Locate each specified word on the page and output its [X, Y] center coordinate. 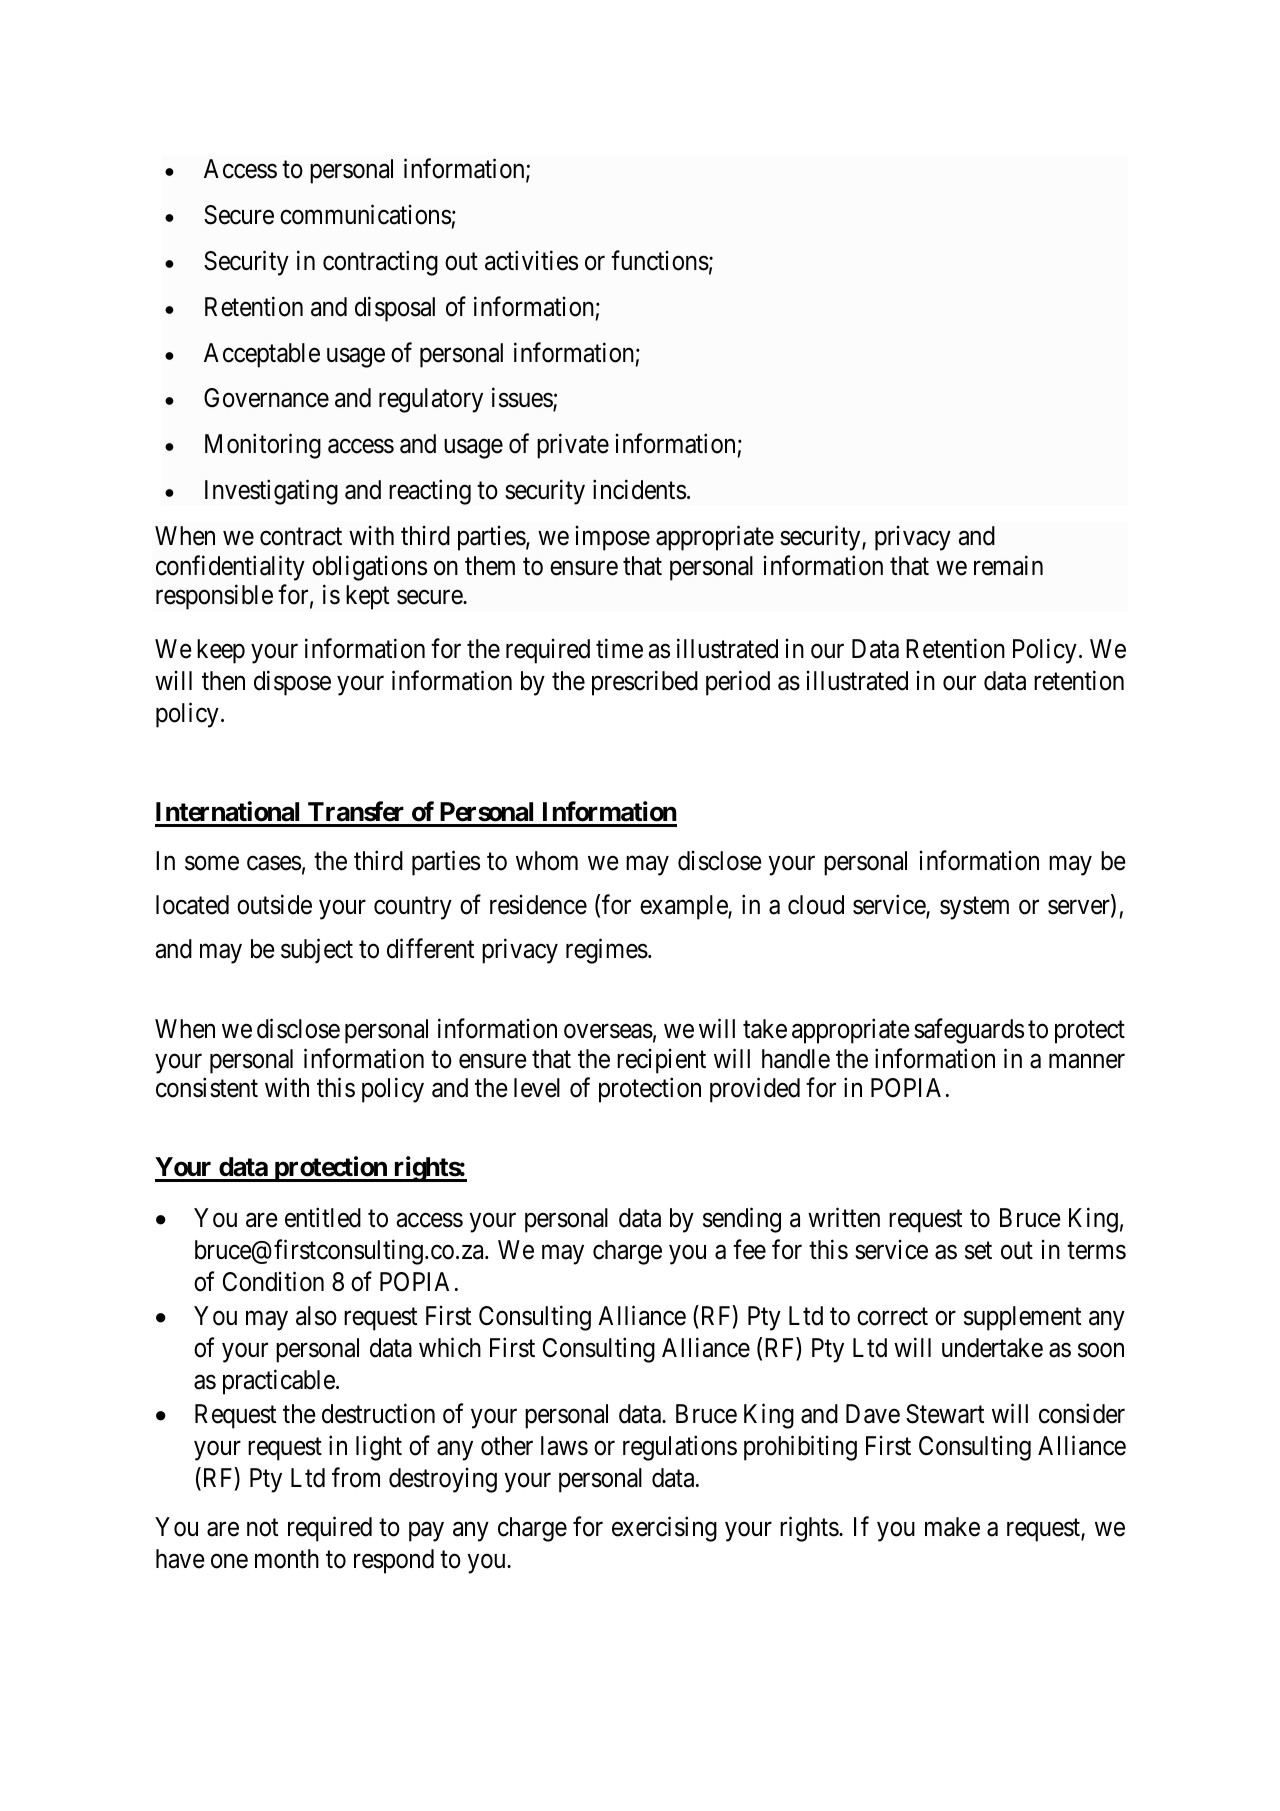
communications [365, 215]
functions [660, 260]
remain [1008, 565]
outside [274, 904]
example [684, 907]
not [262, 1528]
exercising [664, 1529]
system [974, 908]
